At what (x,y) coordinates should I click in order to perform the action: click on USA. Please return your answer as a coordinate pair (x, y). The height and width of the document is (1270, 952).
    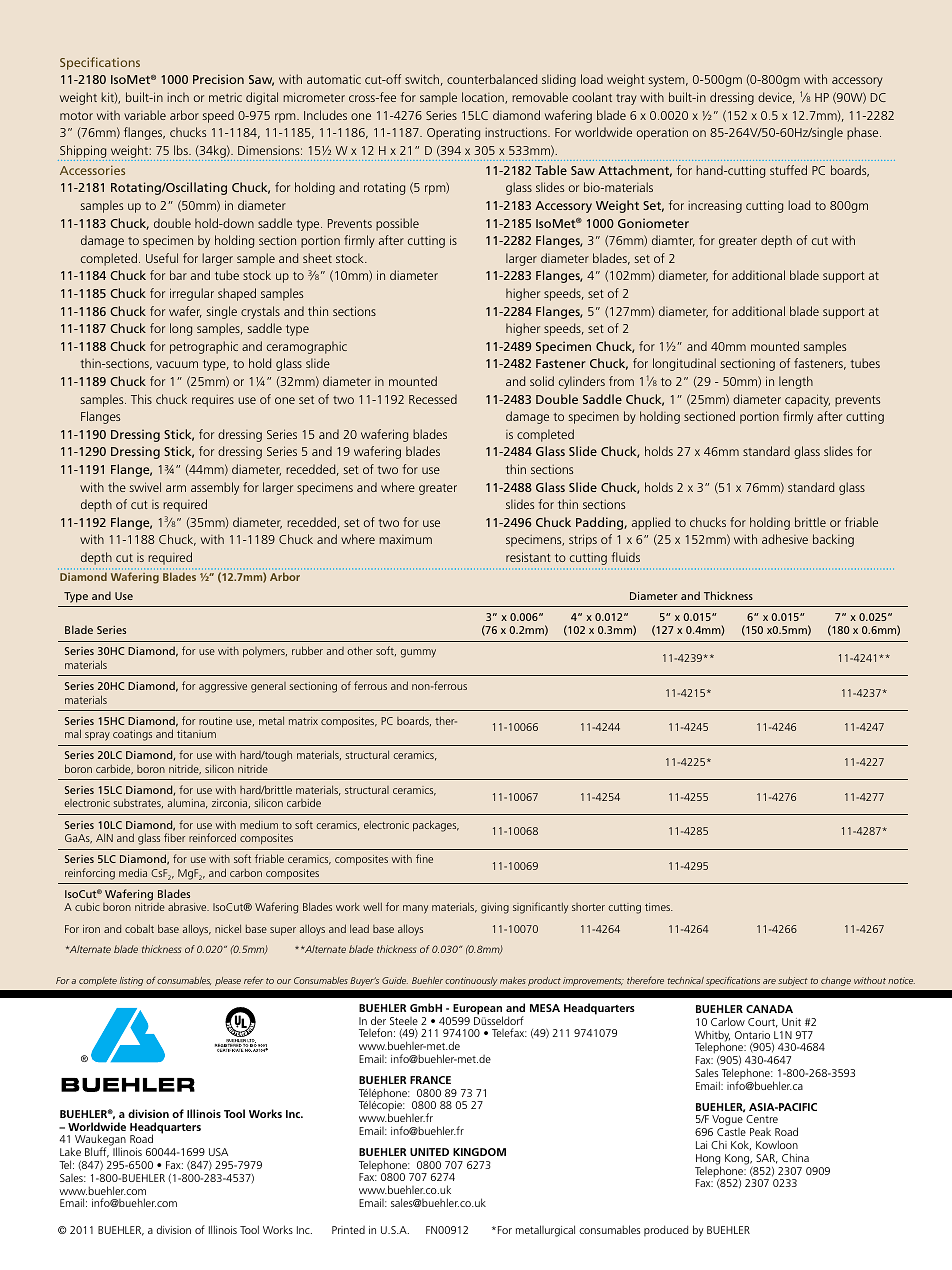
    Looking at the image, I should click on (218, 1152).
